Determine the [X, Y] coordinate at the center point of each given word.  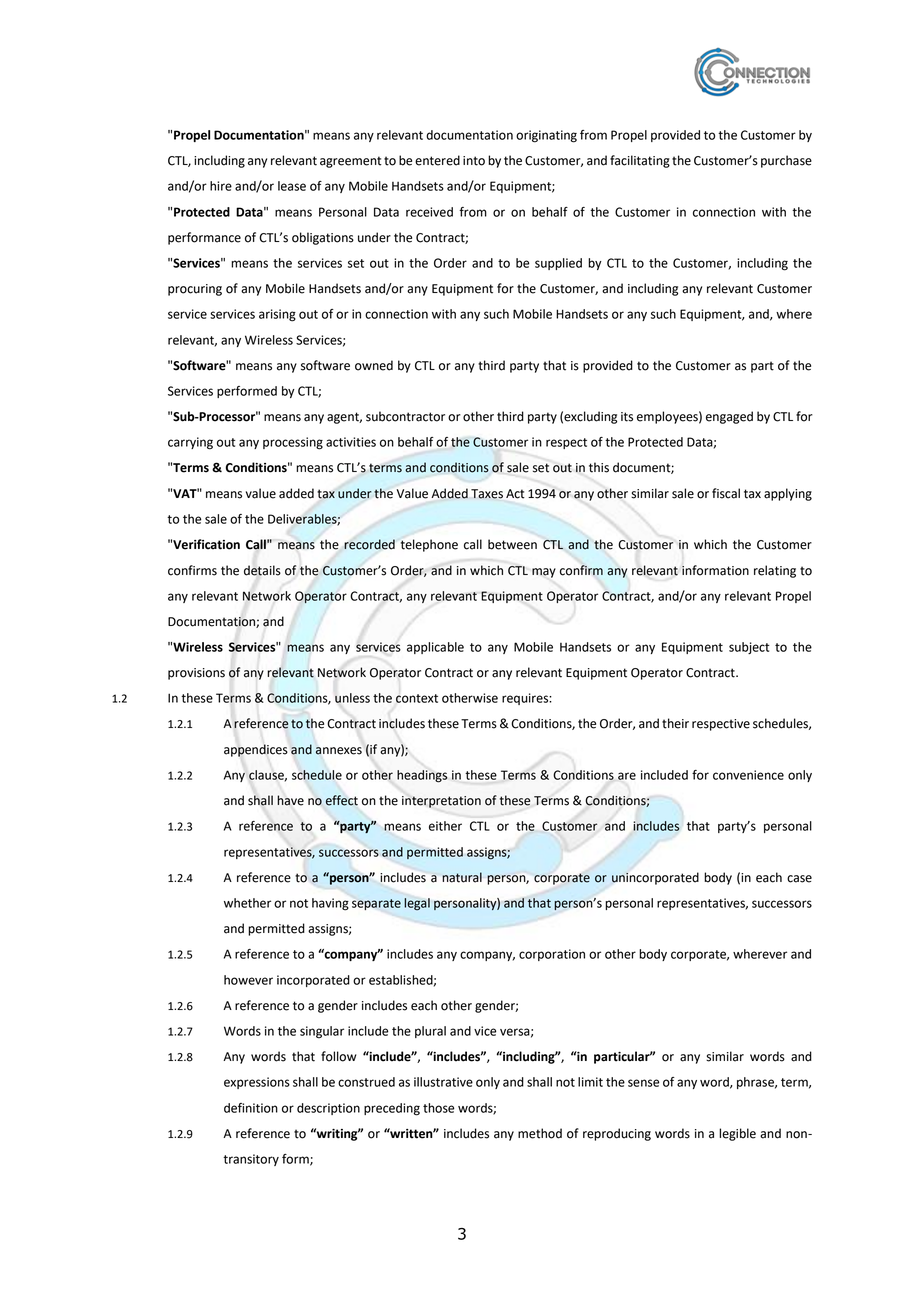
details [262, 570]
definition [251, 1108]
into [474, 161]
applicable [435, 648]
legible [737, 1134]
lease [292, 186]
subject [749, 648]
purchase [786, 161]
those [438, 1108]
